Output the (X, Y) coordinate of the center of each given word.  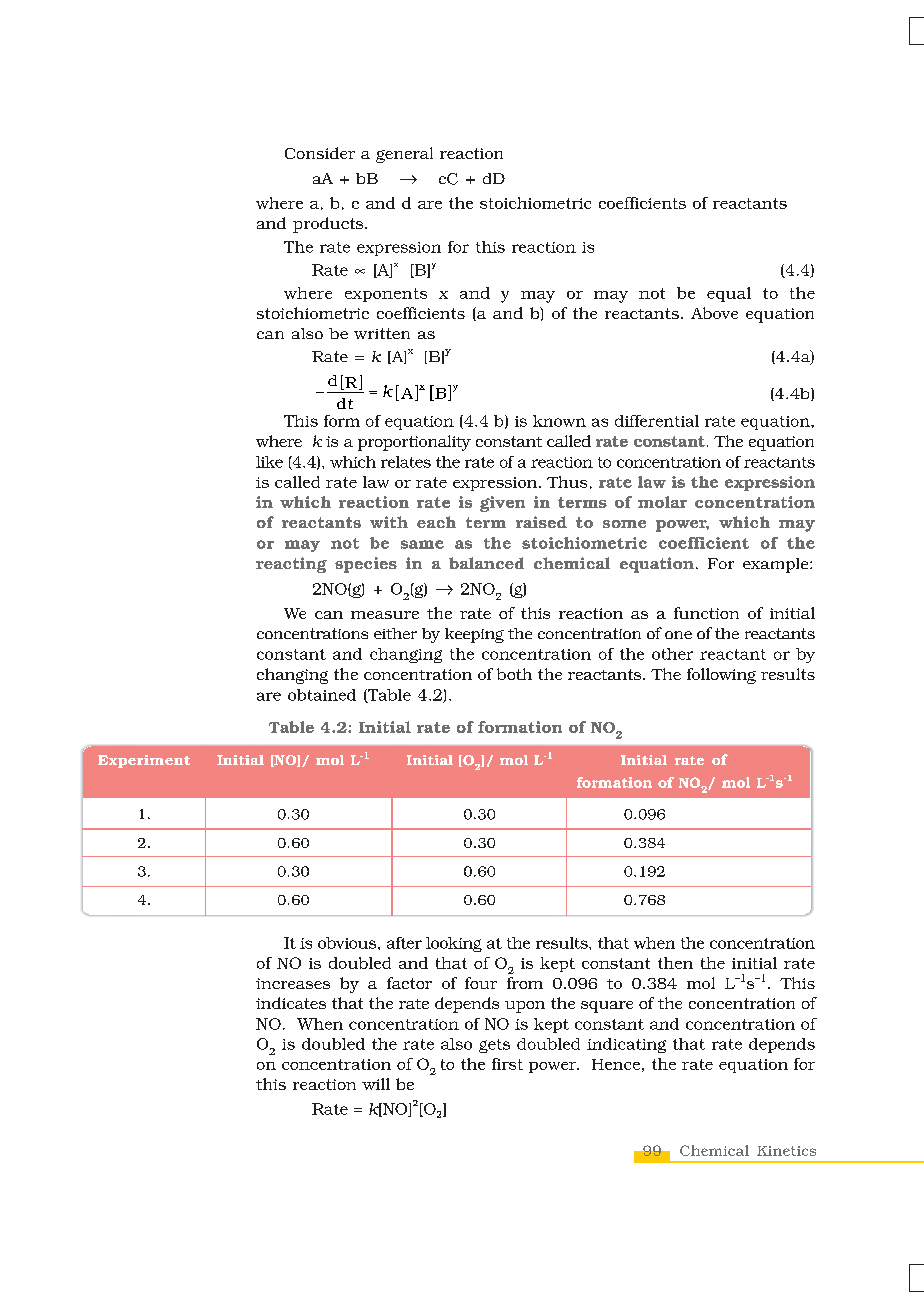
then (675, 963)
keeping (474, 635)
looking (454, 944)
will (376, 1084)
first (507, 1064)
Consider (320, 153)
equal (729, 294)
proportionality (414, 443)
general (404, 155)
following (721, 676)
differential (657, 421)
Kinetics (786, 1151)
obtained (322, 695)
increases (293, 983)
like (269, 462)
